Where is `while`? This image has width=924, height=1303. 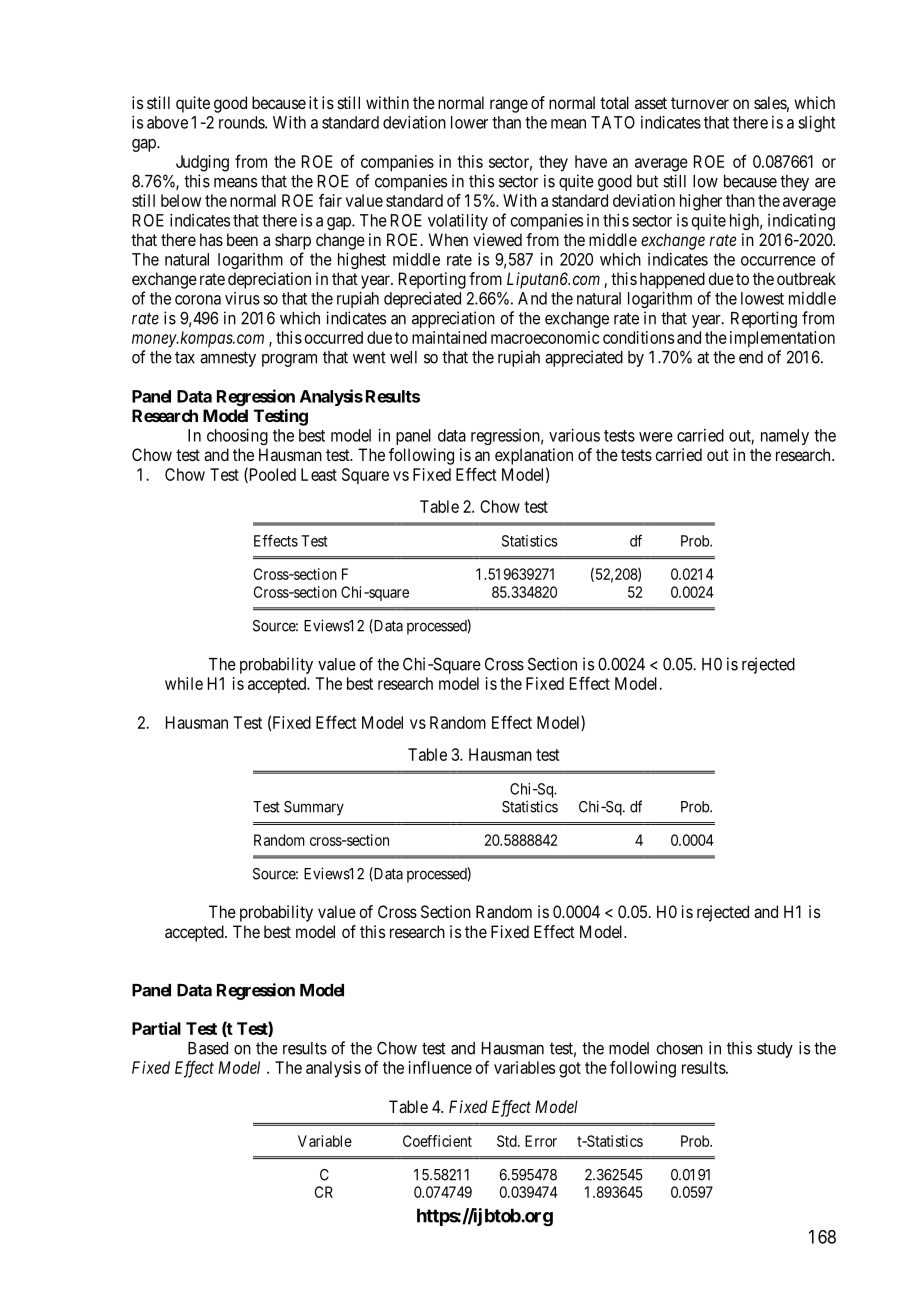
while is located at coordinates (184, 683).
